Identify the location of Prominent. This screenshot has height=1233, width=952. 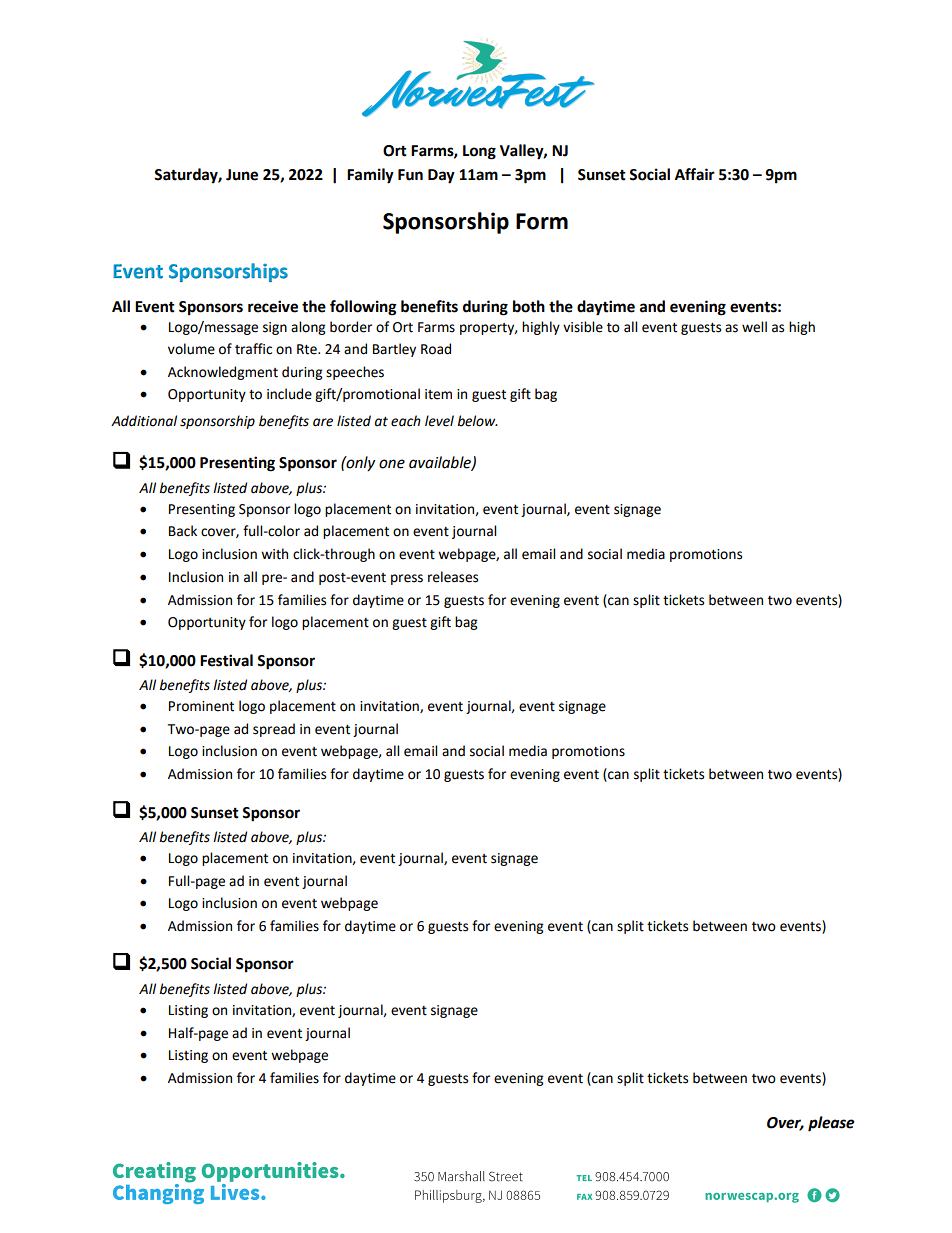
(201, 706).
